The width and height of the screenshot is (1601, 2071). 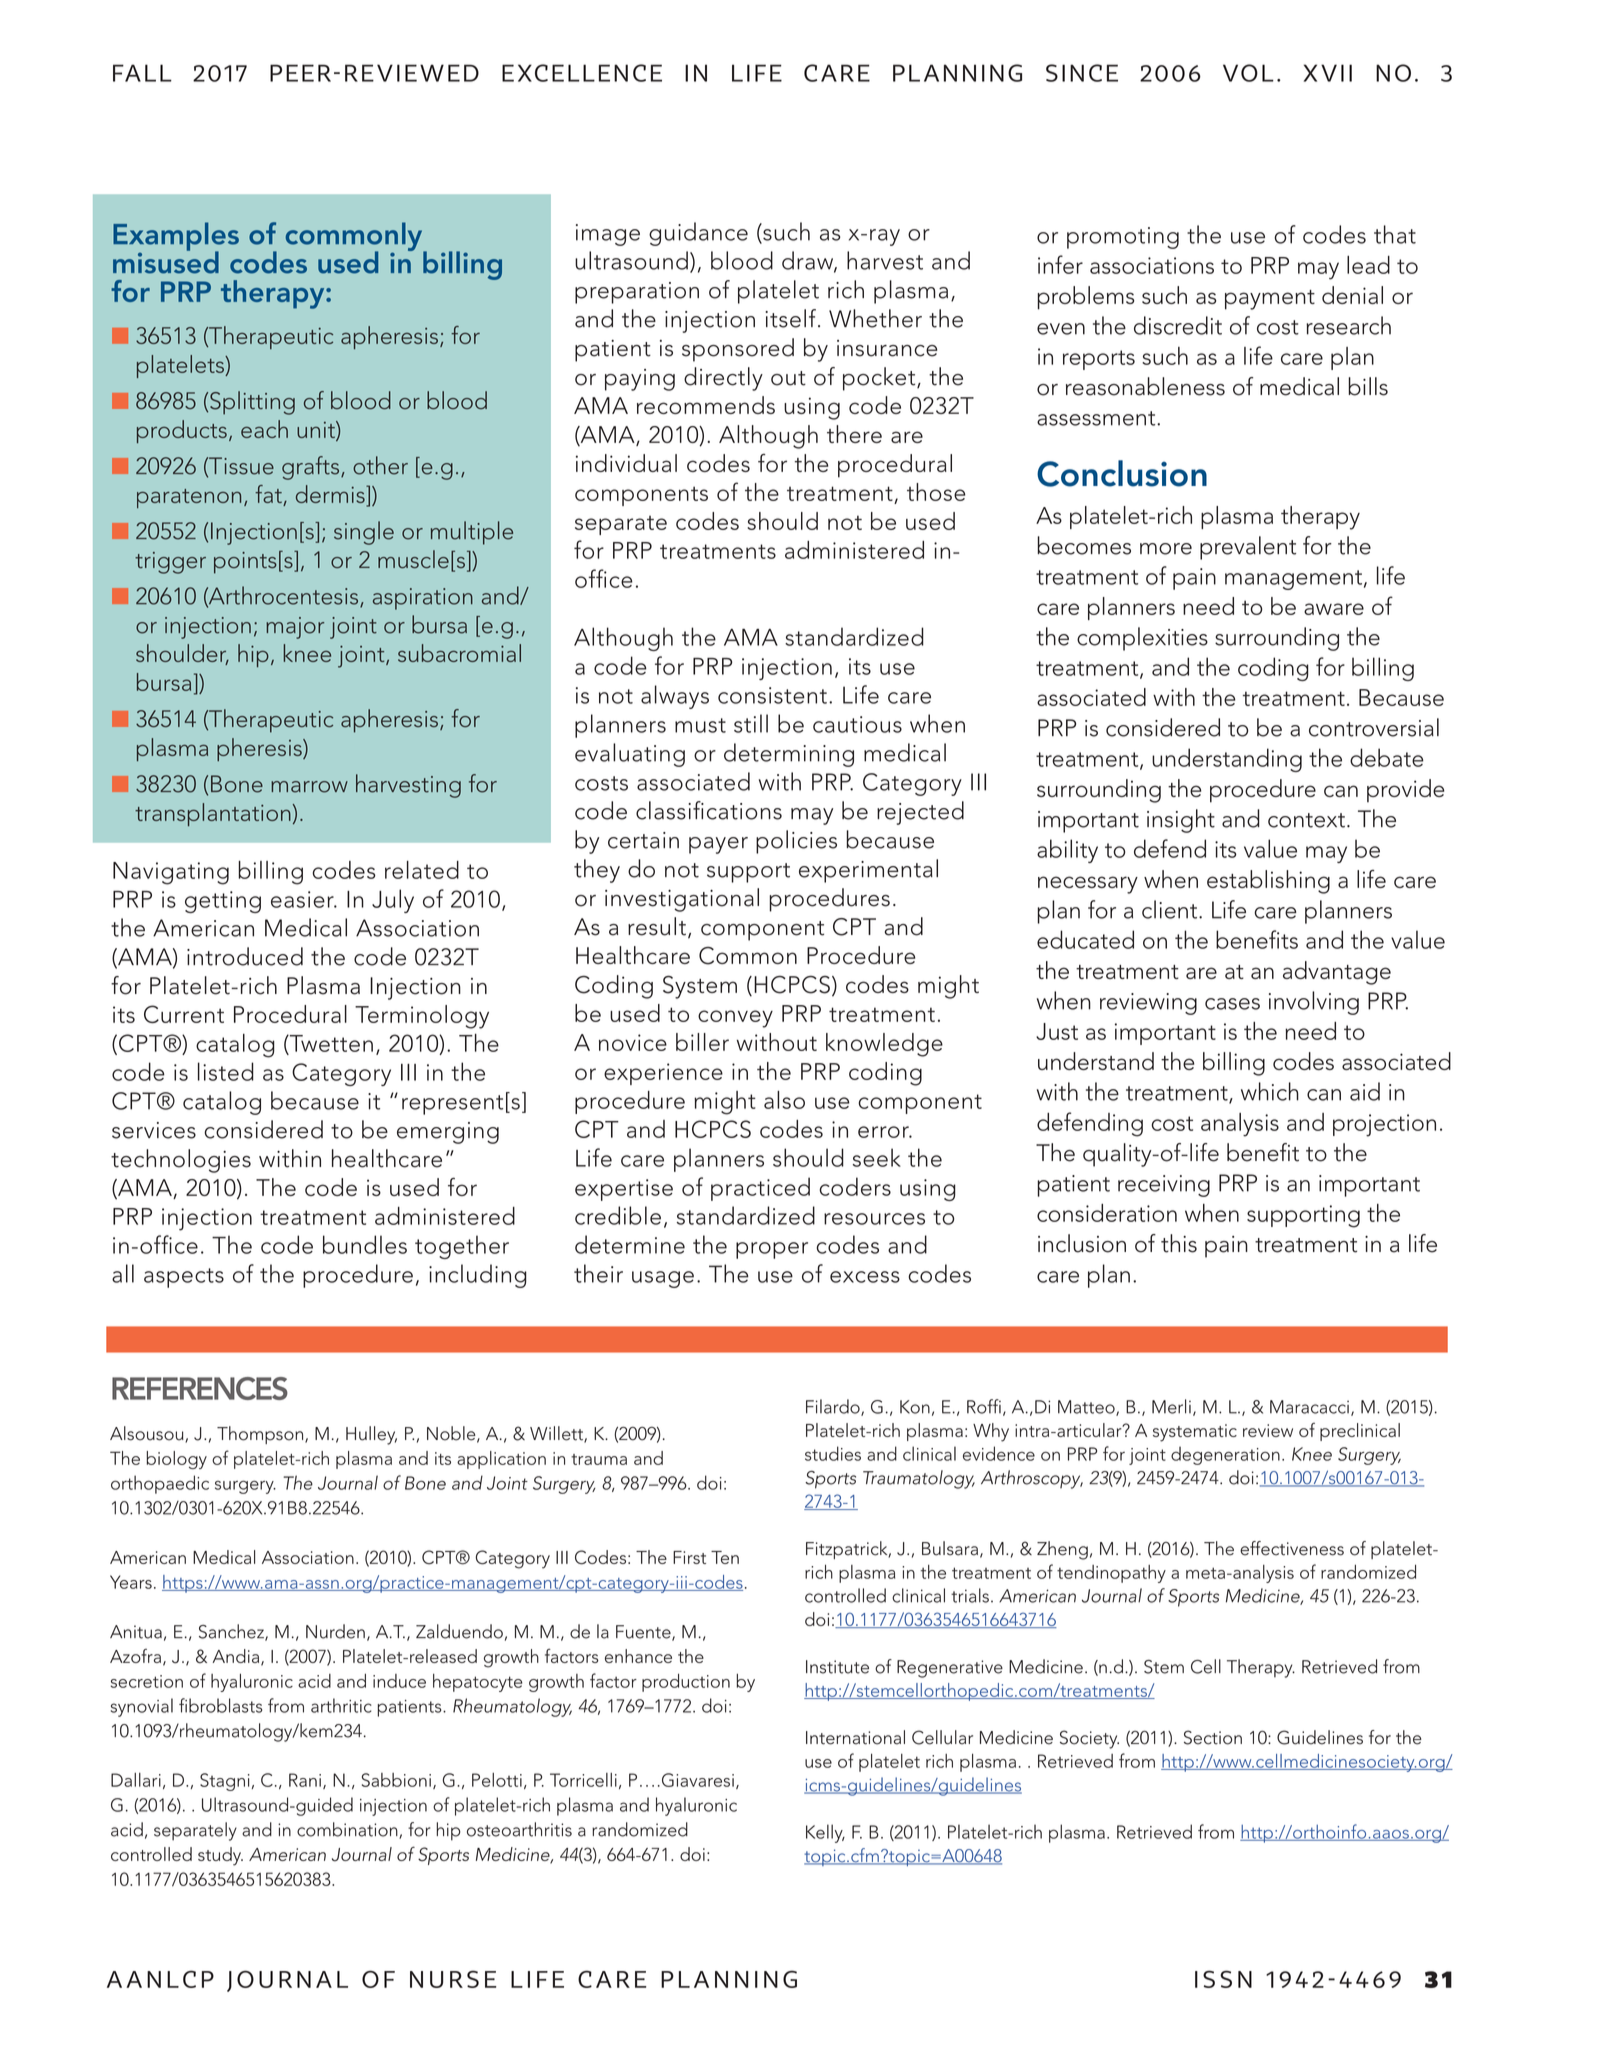 What do you see at coordinates (176, 237) in the screenshot?
I see `Examples` at bounding box center [176, 237].
